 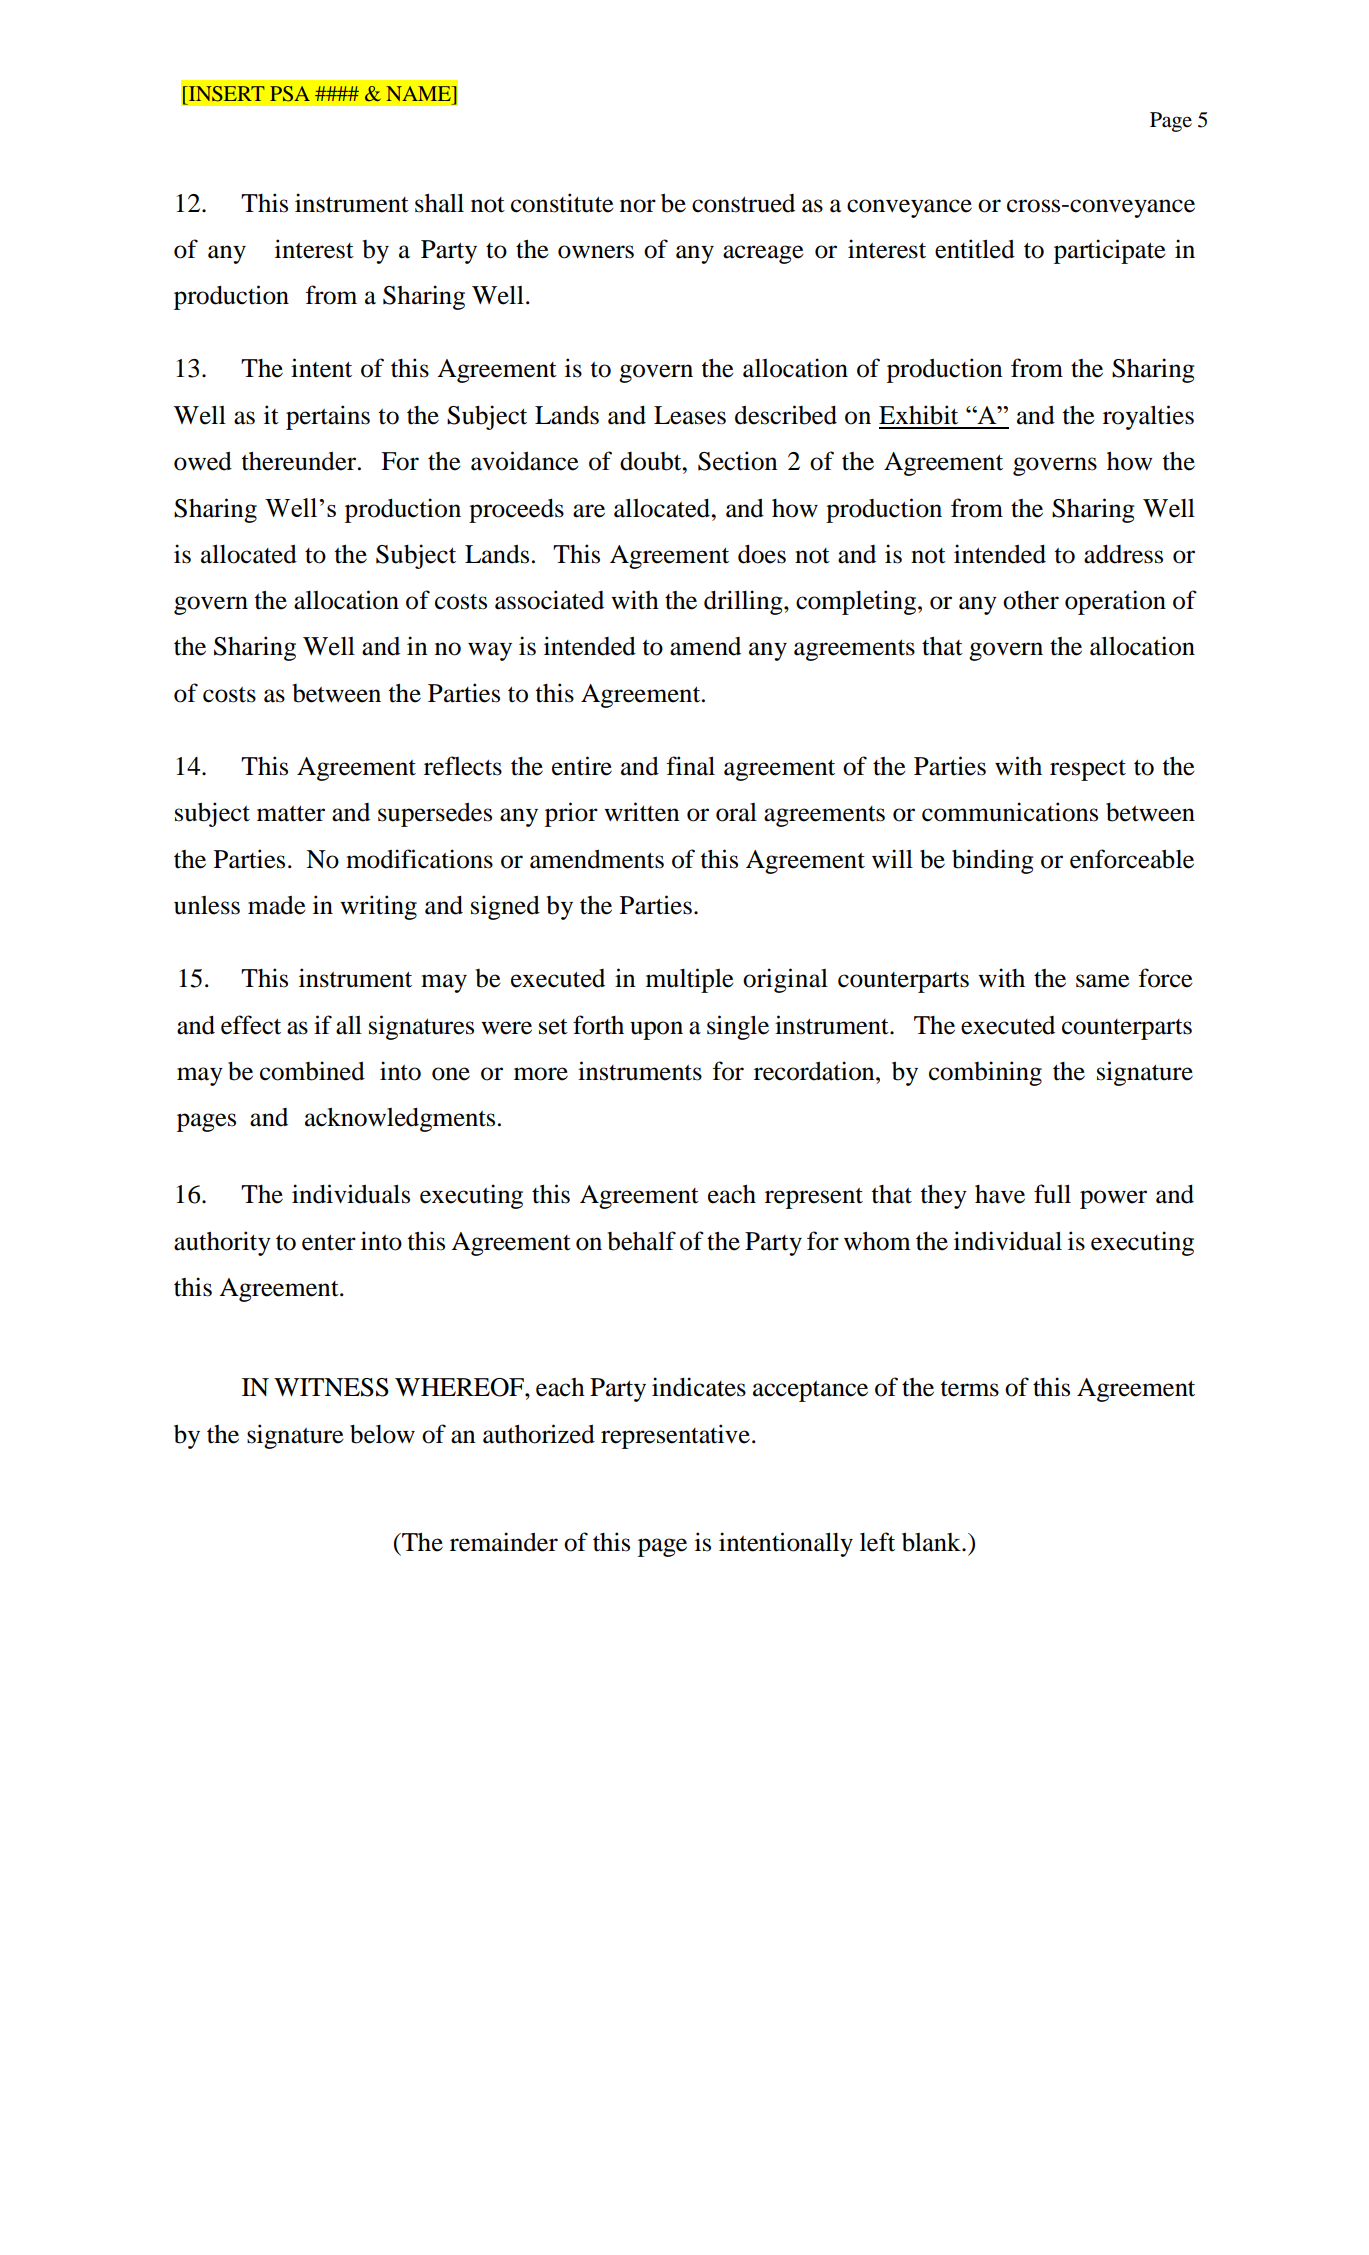 What do you see at coordinates (290, 94) in the screenshot?
I see `PSA` at bounding box center [290, 94].
